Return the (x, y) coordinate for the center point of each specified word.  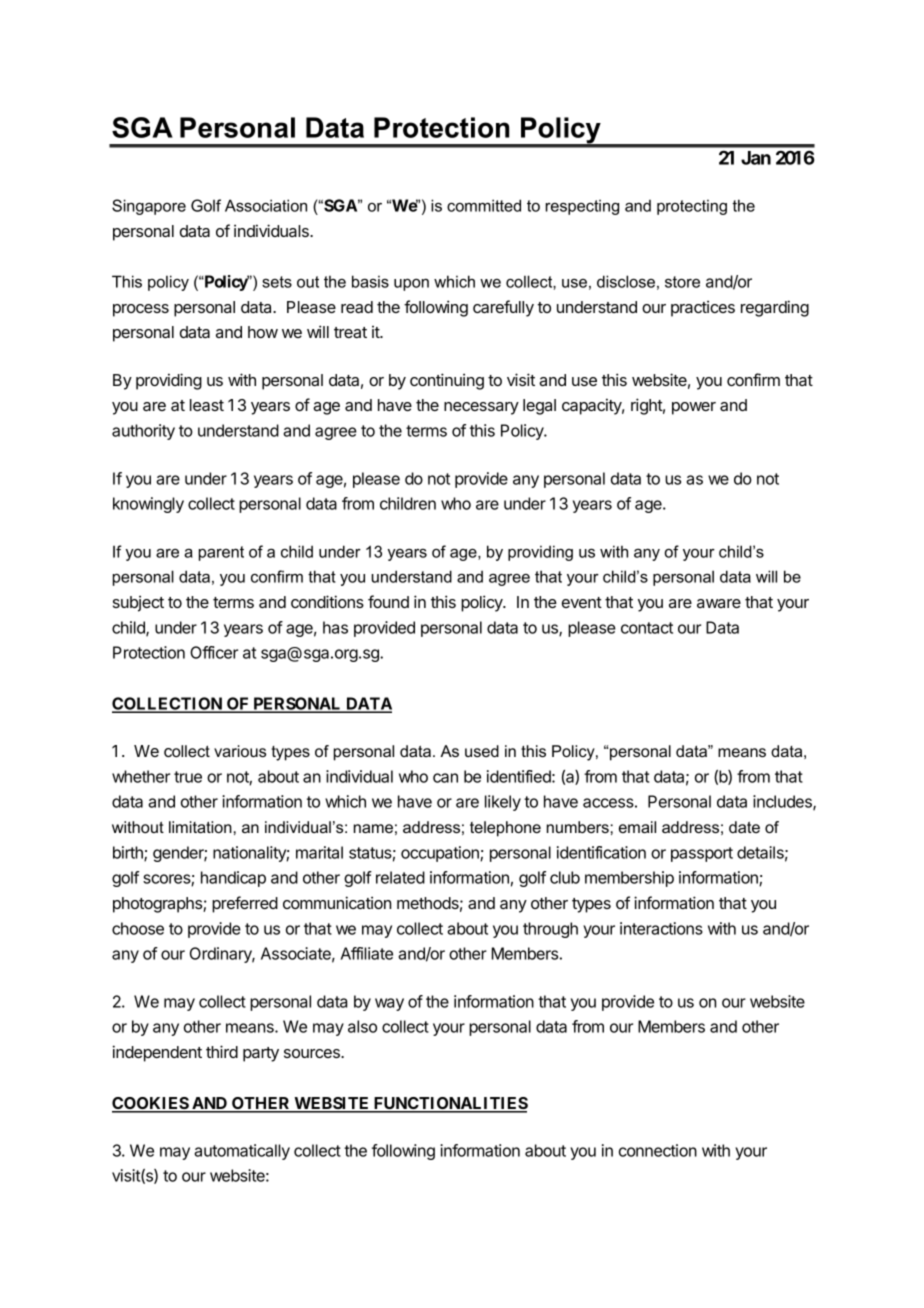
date (744, 827)
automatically (242, 1152)
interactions (661, 928)
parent (221, 553)
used (482, 751)
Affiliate (367, 953)
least (207, 405)
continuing (447, 381)
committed (484, 205)
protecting (692, 207)
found (388, 601)
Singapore (149, 207)
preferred (245, 904)
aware (719, 603)
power (694, 408)
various (240, 751)
